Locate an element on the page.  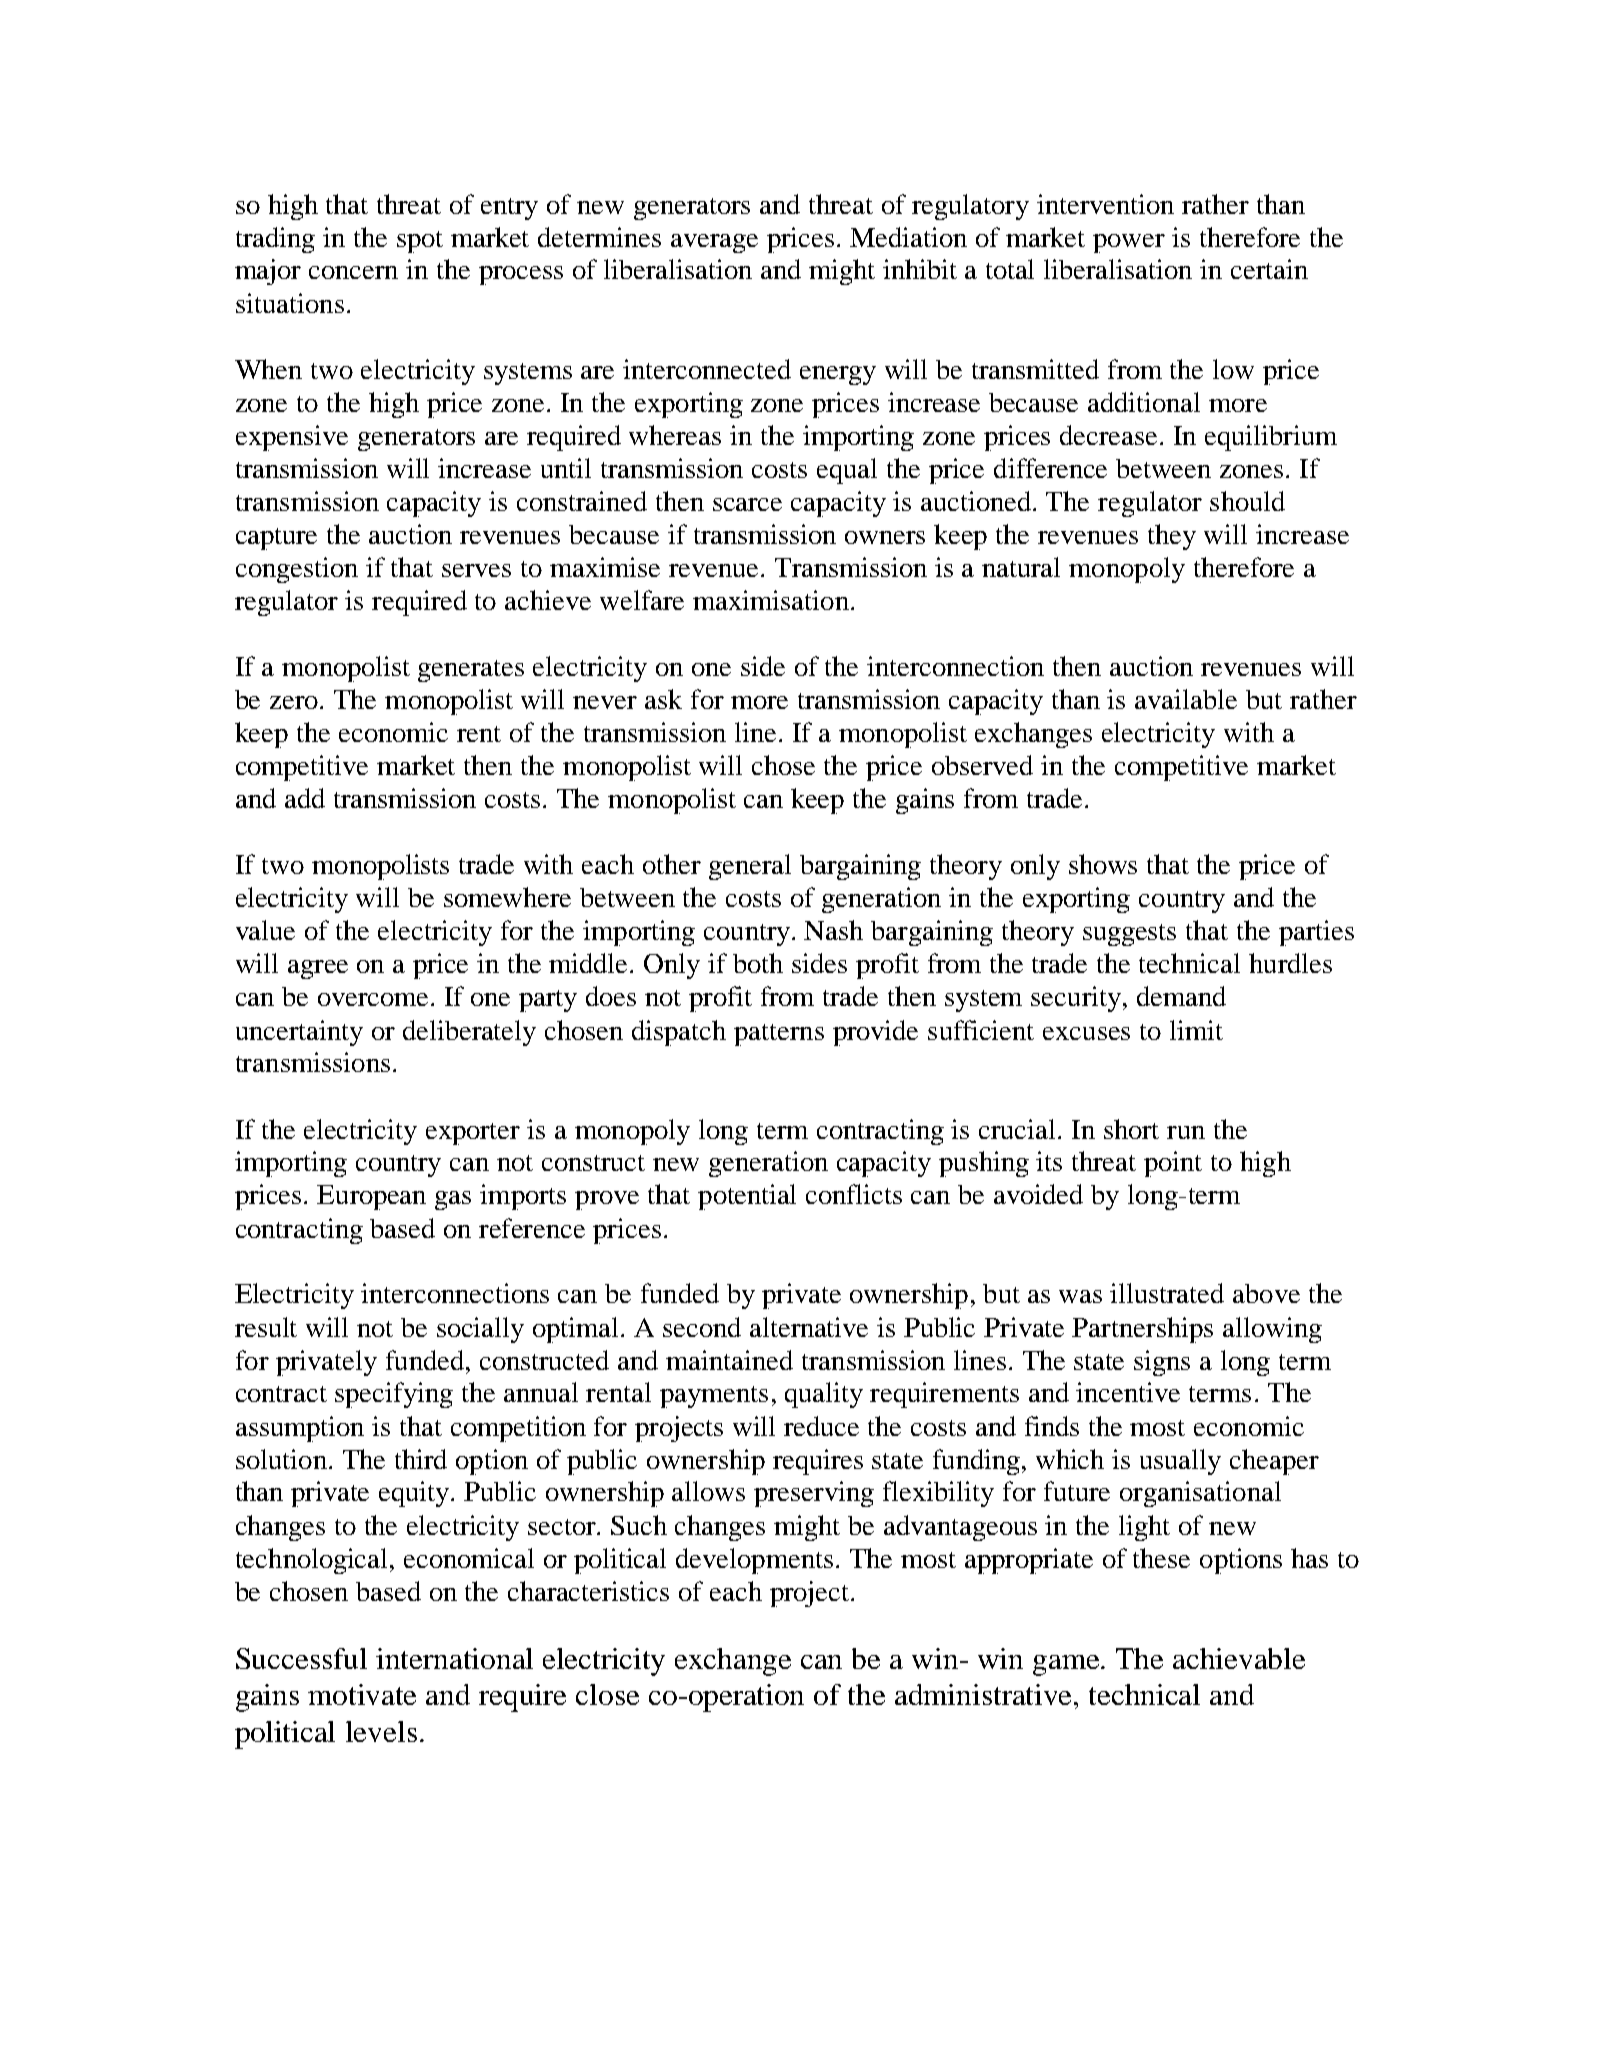
average is located at coordinates (714, 243).
